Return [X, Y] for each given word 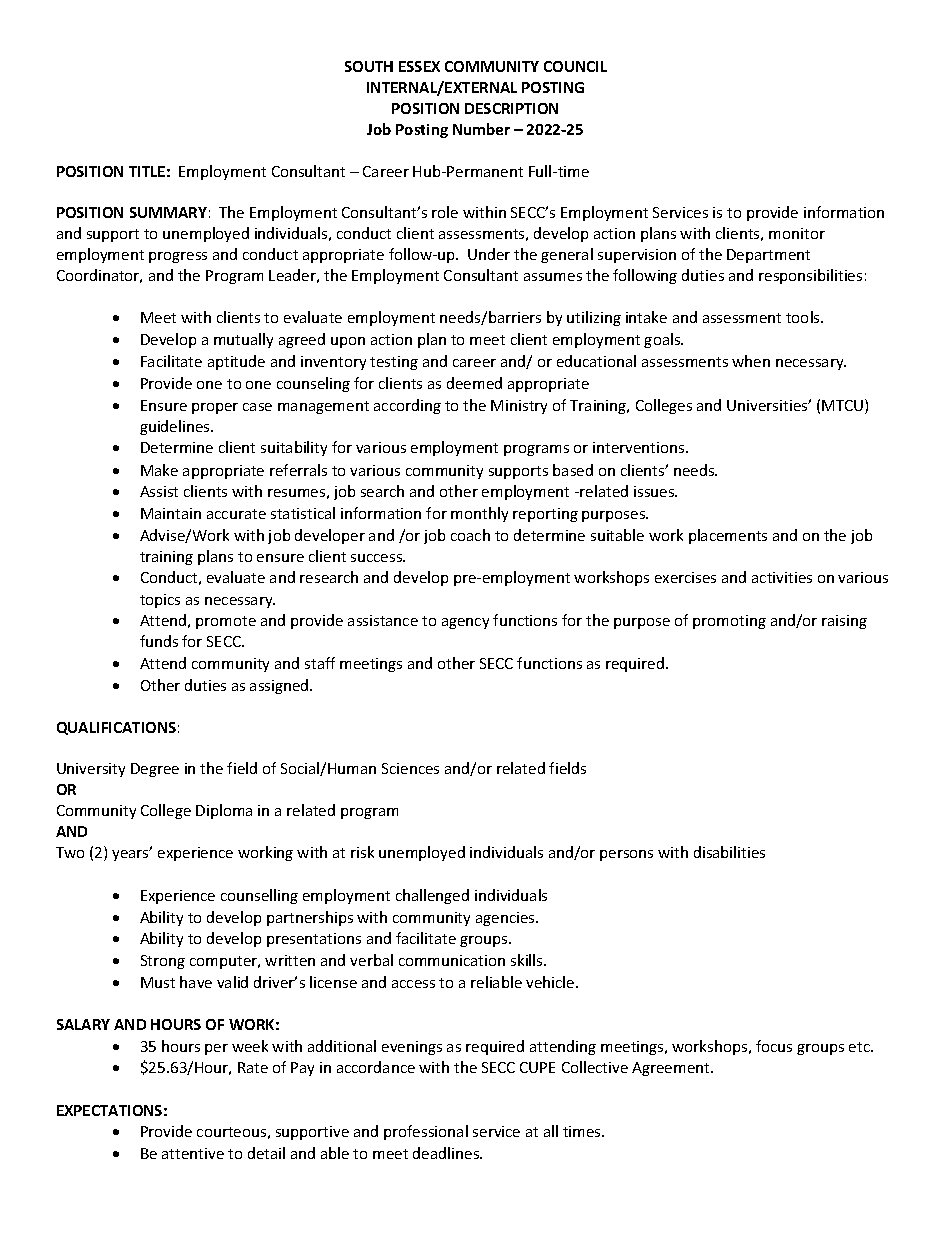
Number [481, 129]
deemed [474, 383]
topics [160, 601]
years [131, 854]
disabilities [729, 852]
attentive [193, 1153]
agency [465, 623]
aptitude [236, 362]
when [751, 361]
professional [426, 1132]
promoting [729, 622]
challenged [432, 896]
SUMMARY [168, 212]
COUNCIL [575, 66]
